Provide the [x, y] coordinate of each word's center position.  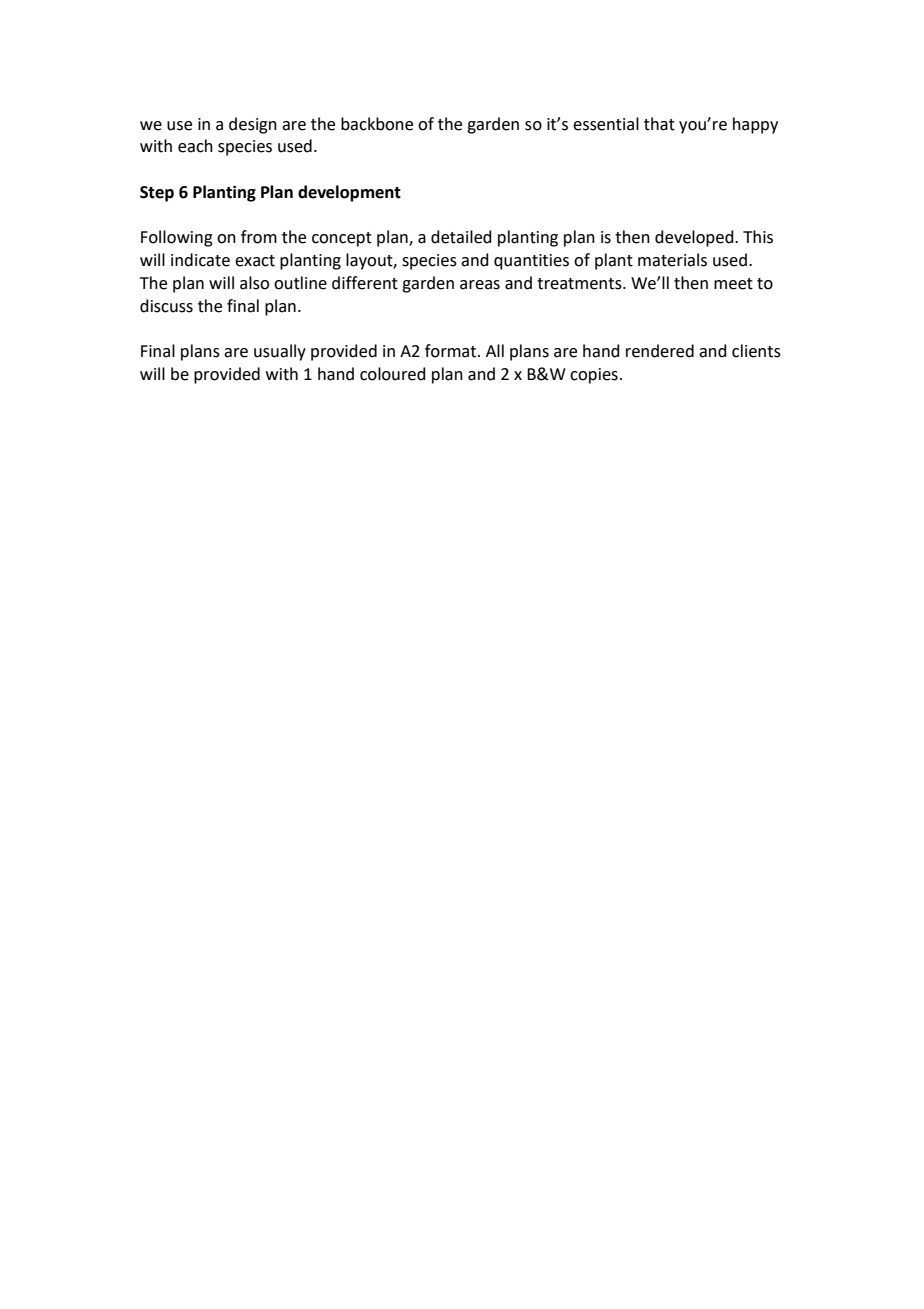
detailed [461, 237]
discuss [166, 306]
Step [157, 194]
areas [480, 285]
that [659, 124]
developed [695, 238]
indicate [200, 260]
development [349, 193]
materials [672, 260]
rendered [660, 351]
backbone [377, 124]
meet [733, 284]
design [253, 125]
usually [280, 352]
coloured [393, 374]
